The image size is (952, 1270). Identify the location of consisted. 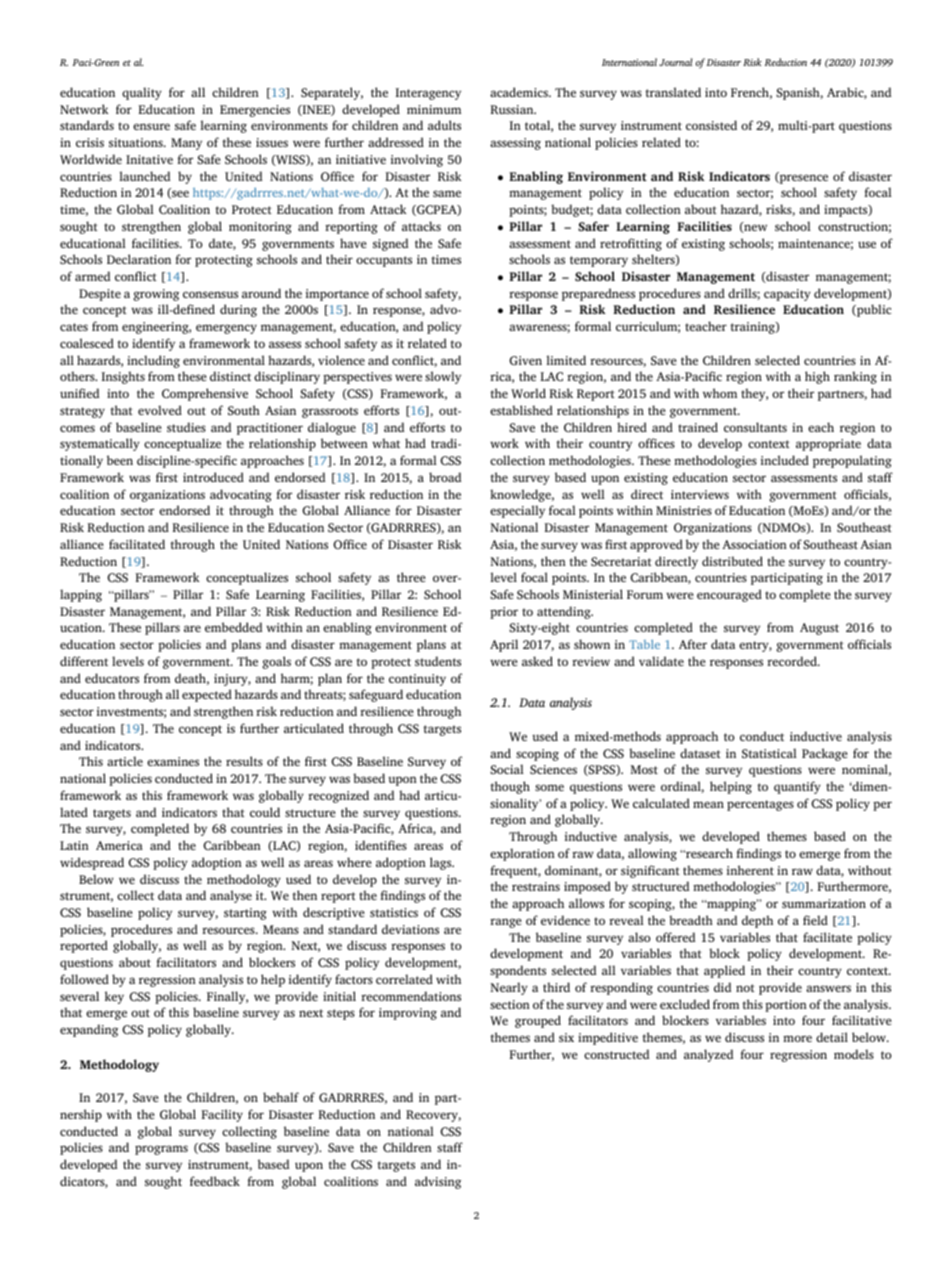
(711, 125).
